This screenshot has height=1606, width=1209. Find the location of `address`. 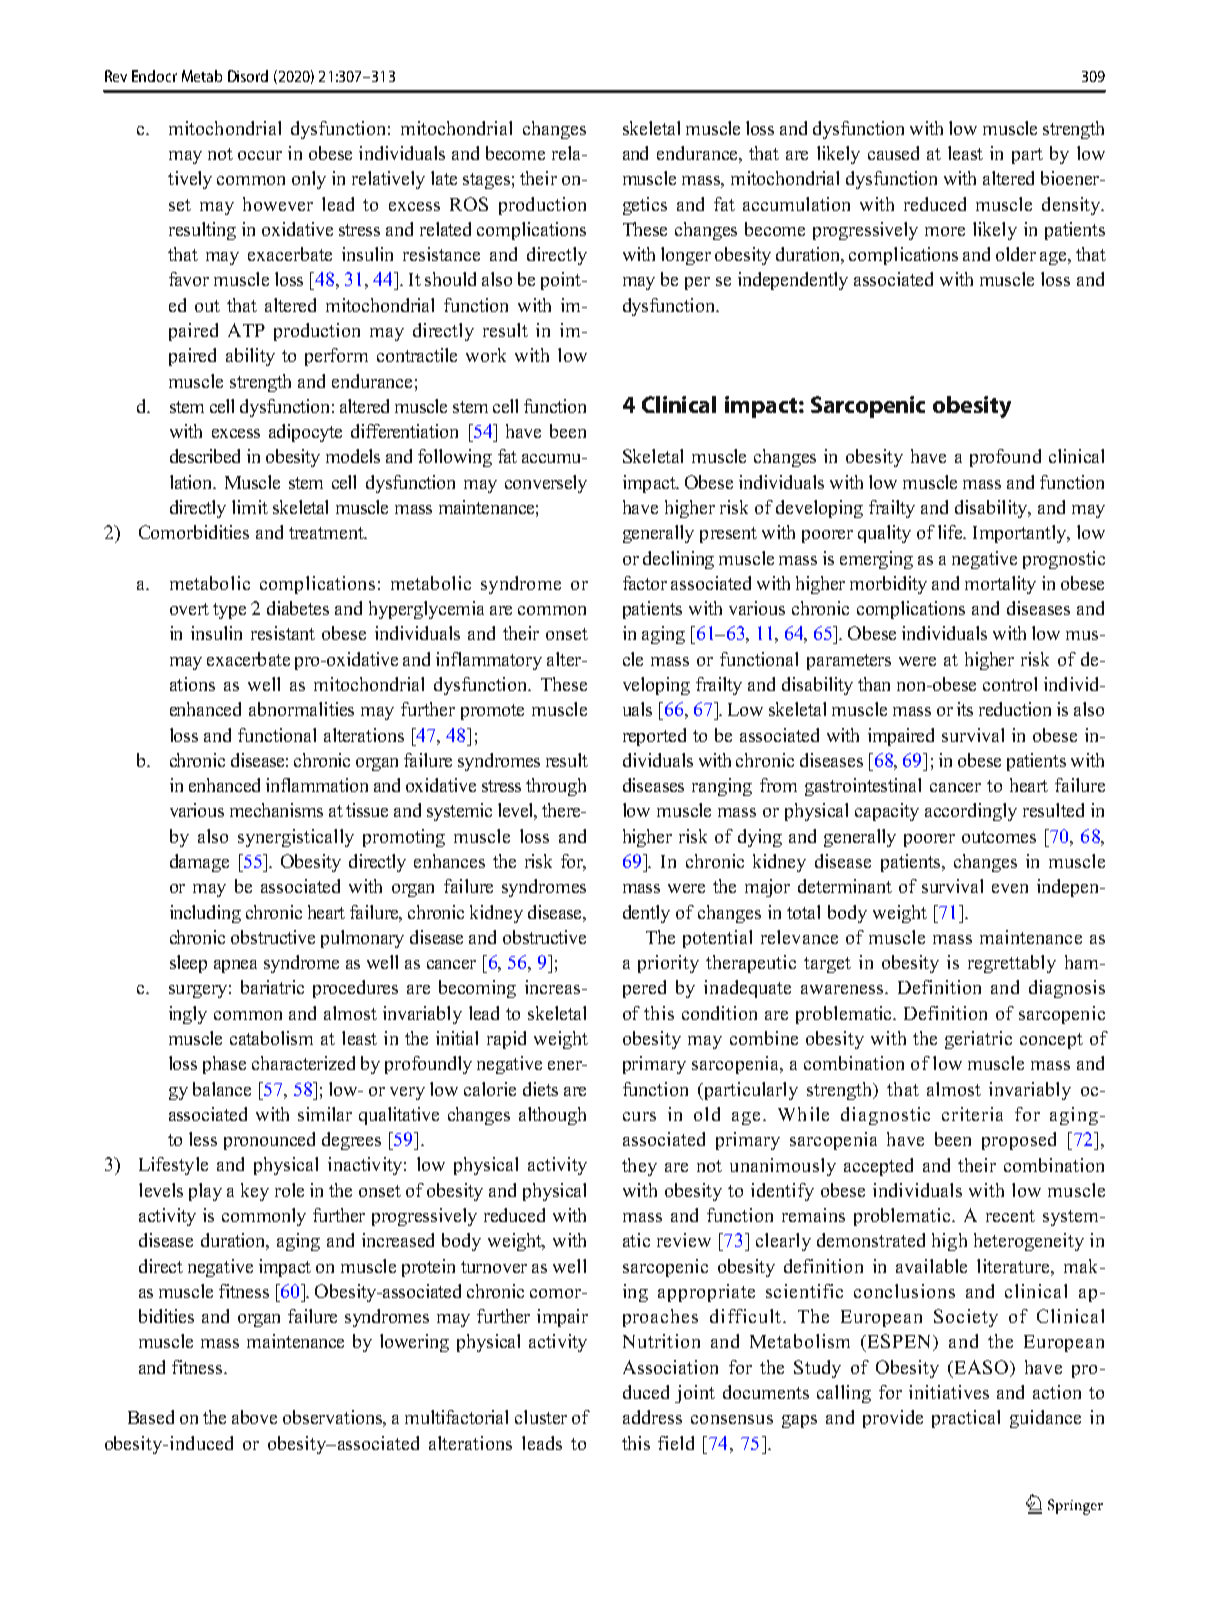

address is located at coordinates (652, 1417).
